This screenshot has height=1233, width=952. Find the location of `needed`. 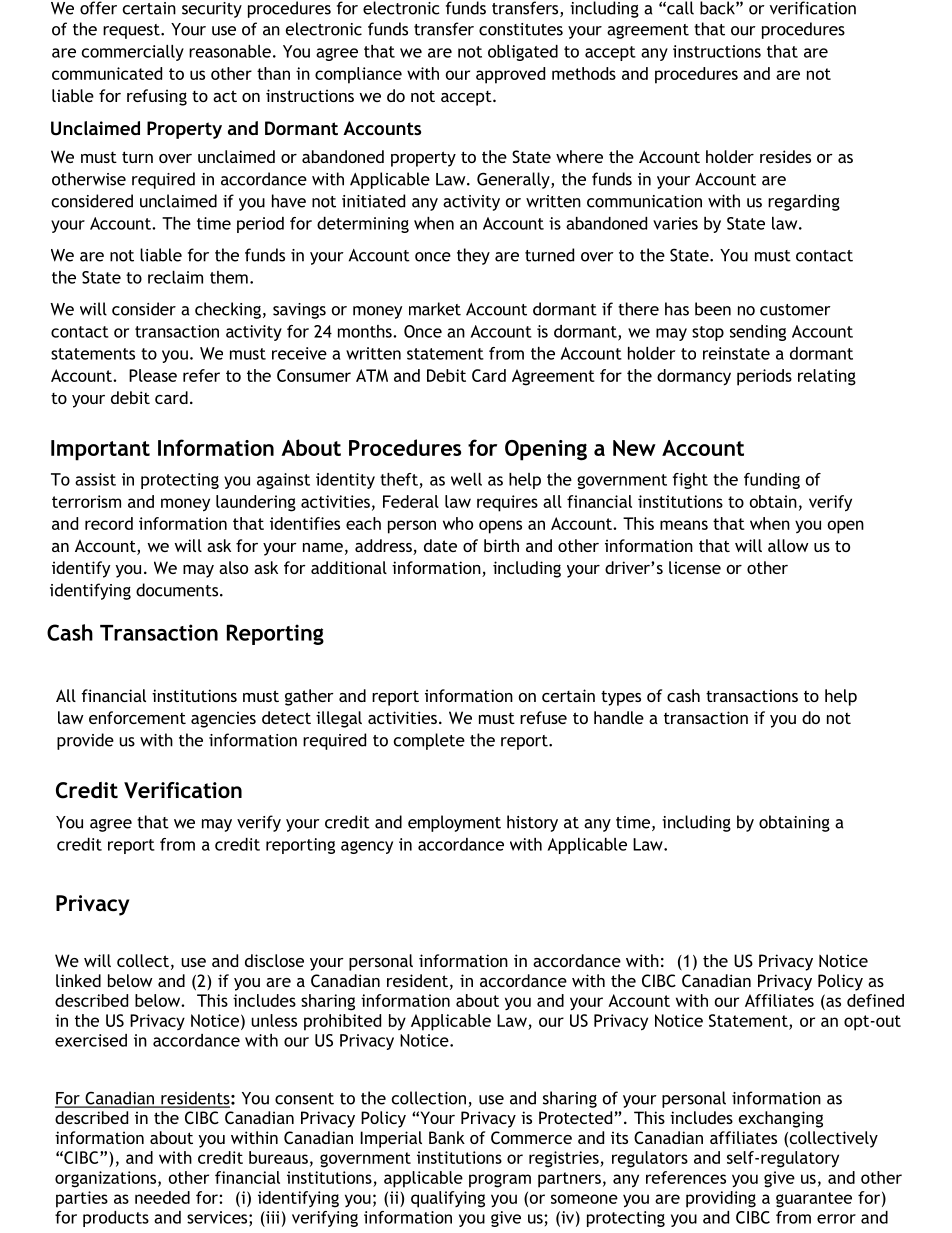

needed is located at coordinates (162, 1197).
